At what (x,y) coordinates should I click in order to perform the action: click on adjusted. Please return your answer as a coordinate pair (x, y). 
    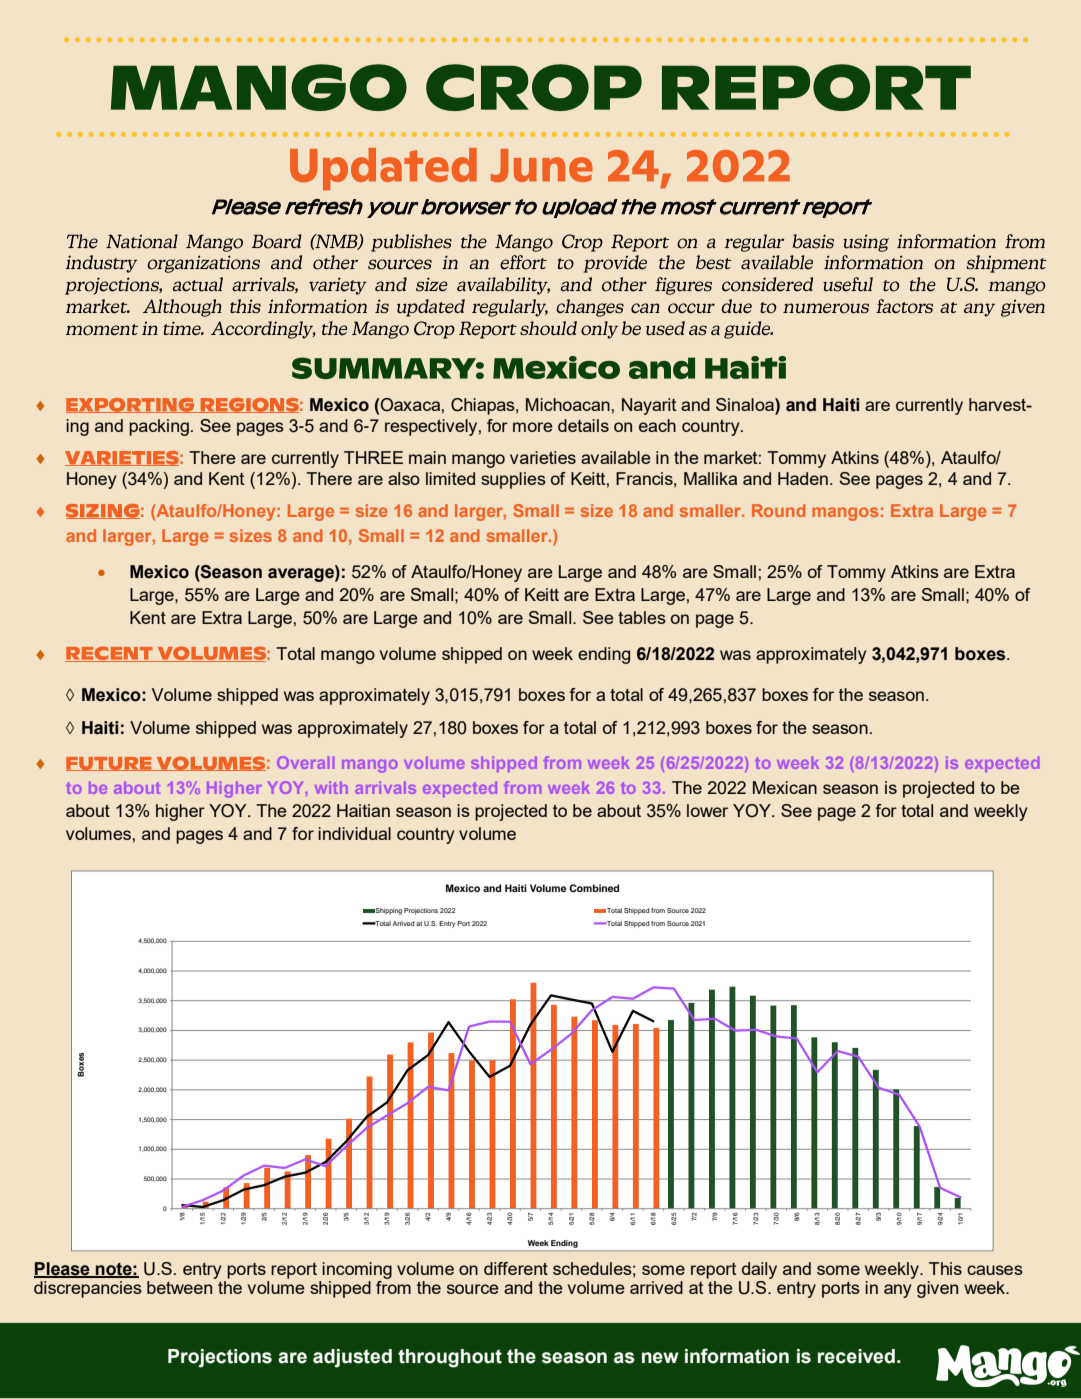
    Looking at the image, I should click on (352, 1358).
